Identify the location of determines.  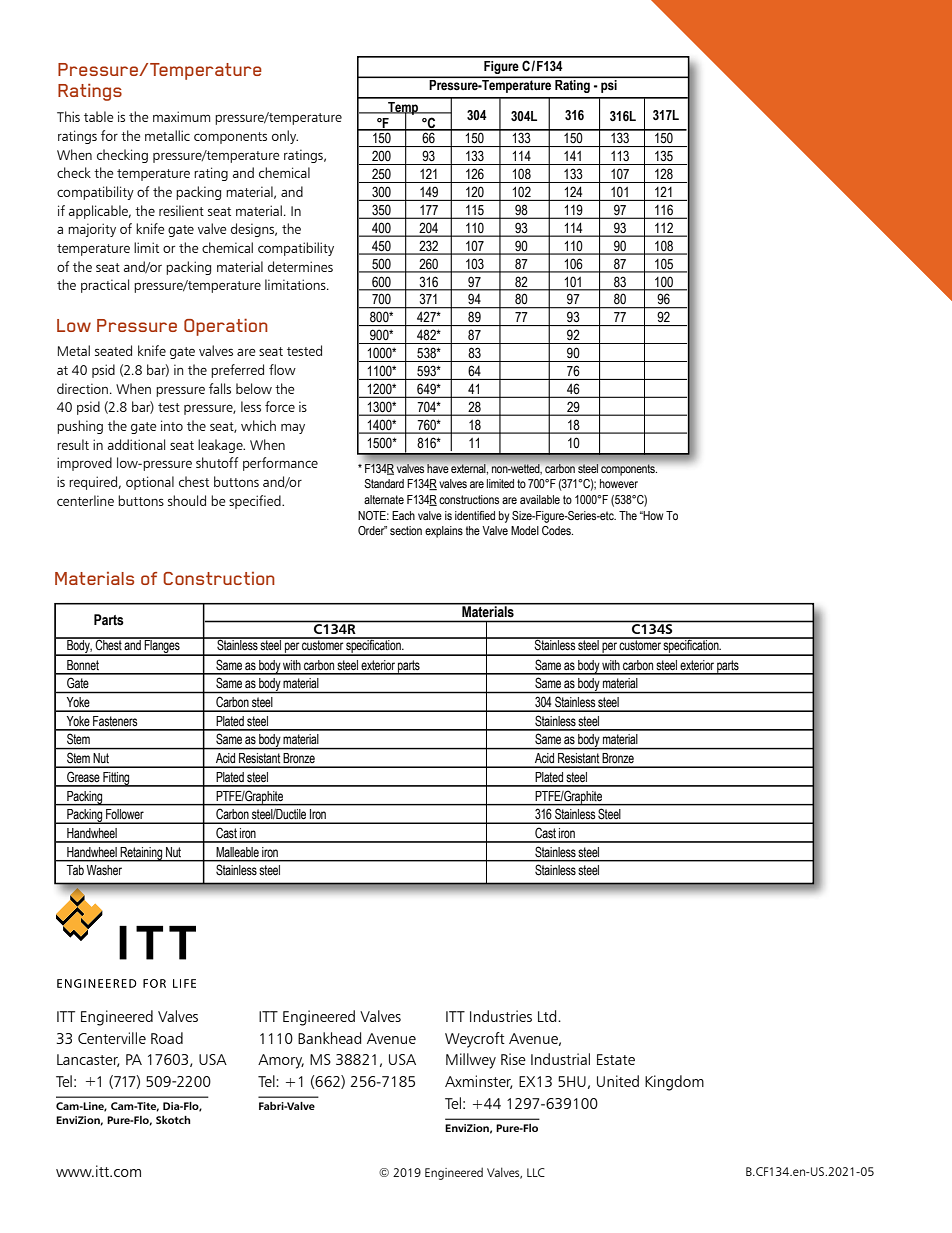
(300, 266).
